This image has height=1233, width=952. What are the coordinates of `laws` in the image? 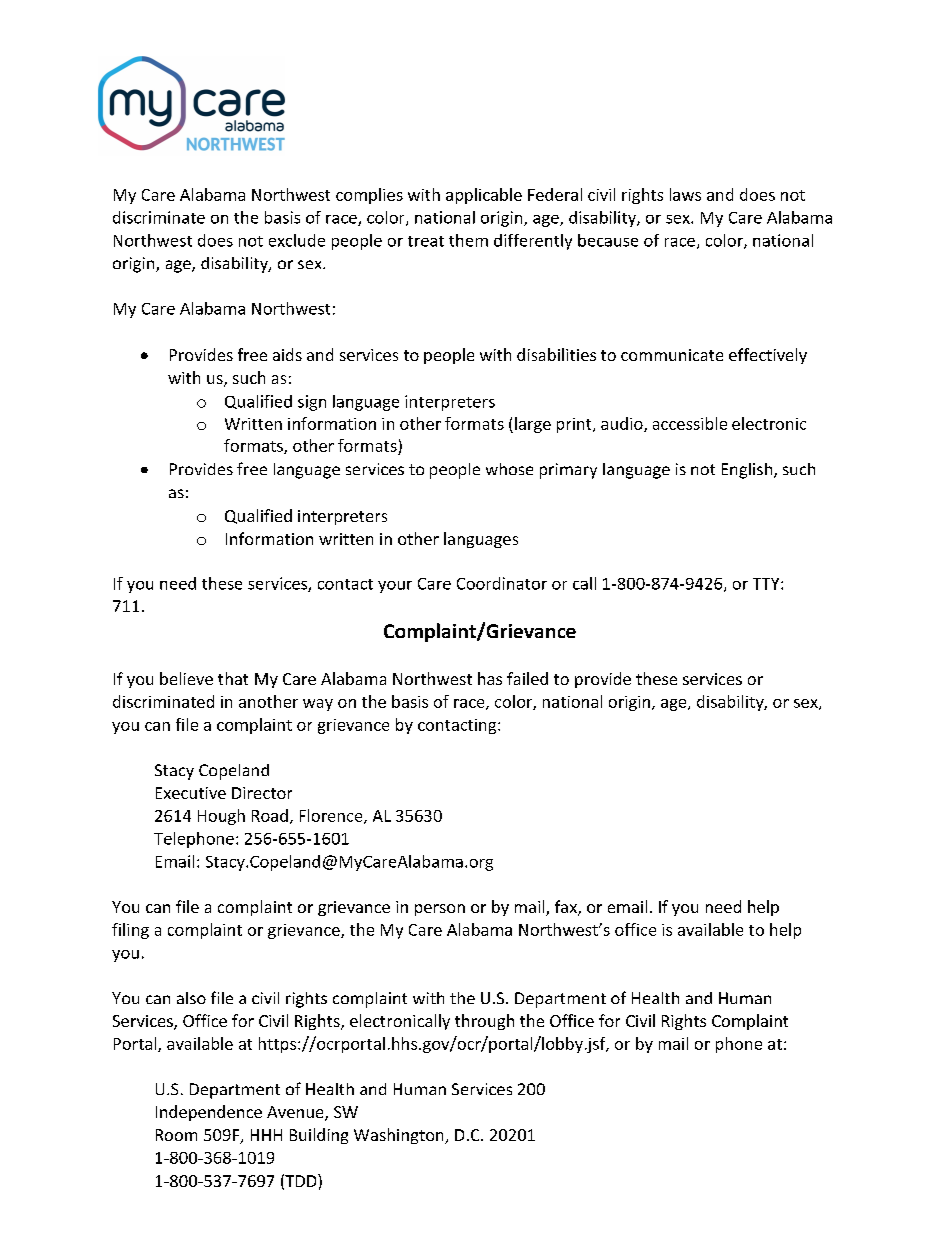 It's located at (685, 194).
